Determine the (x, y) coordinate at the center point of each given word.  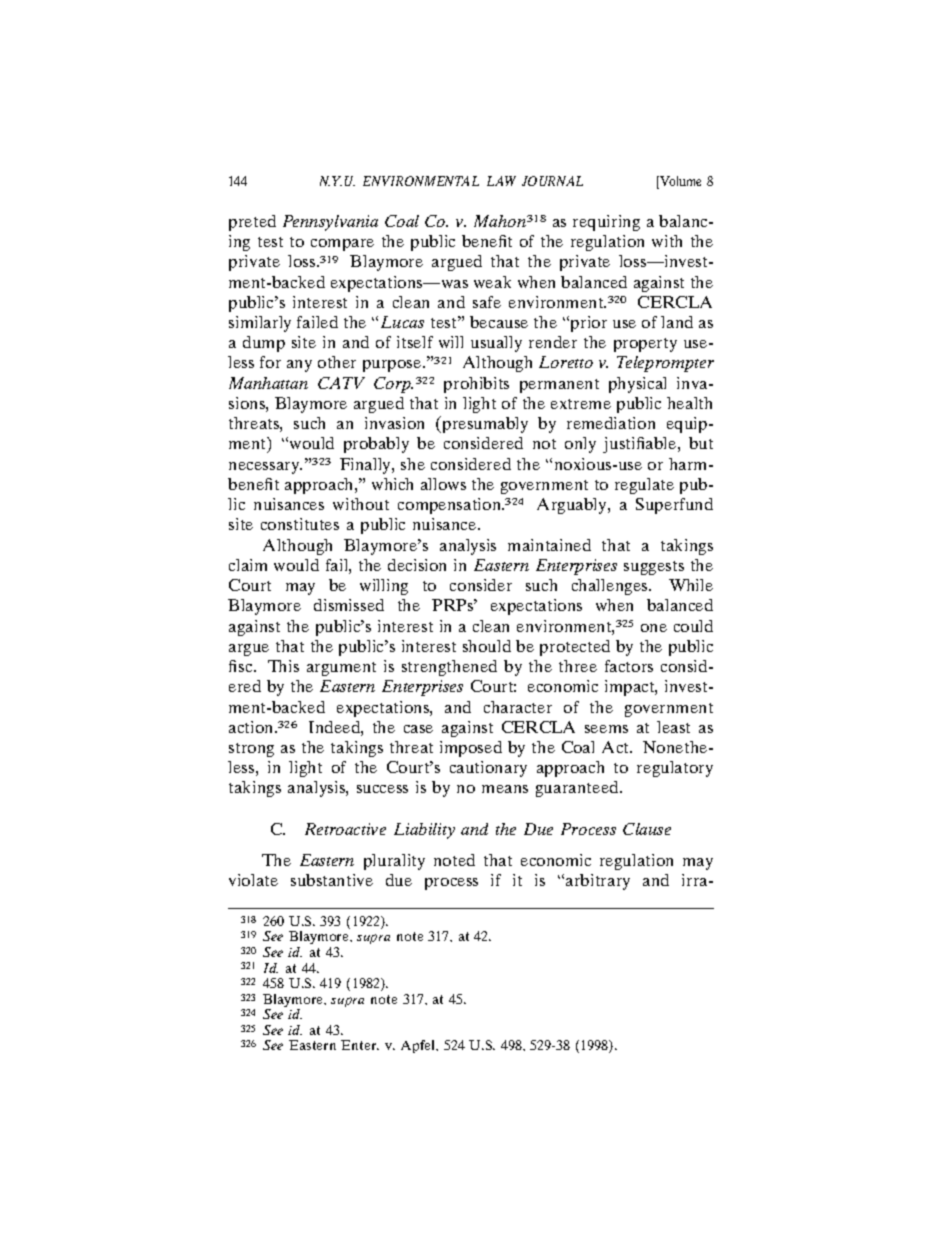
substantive (332, 880)
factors (629, 666)
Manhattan (268, 383)
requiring (606, 223)
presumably (484, 424)
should (487, 646)
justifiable (641, 445)
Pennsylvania (330, 223)
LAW (501, 181)
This (283, 666)
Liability (424, 831)
